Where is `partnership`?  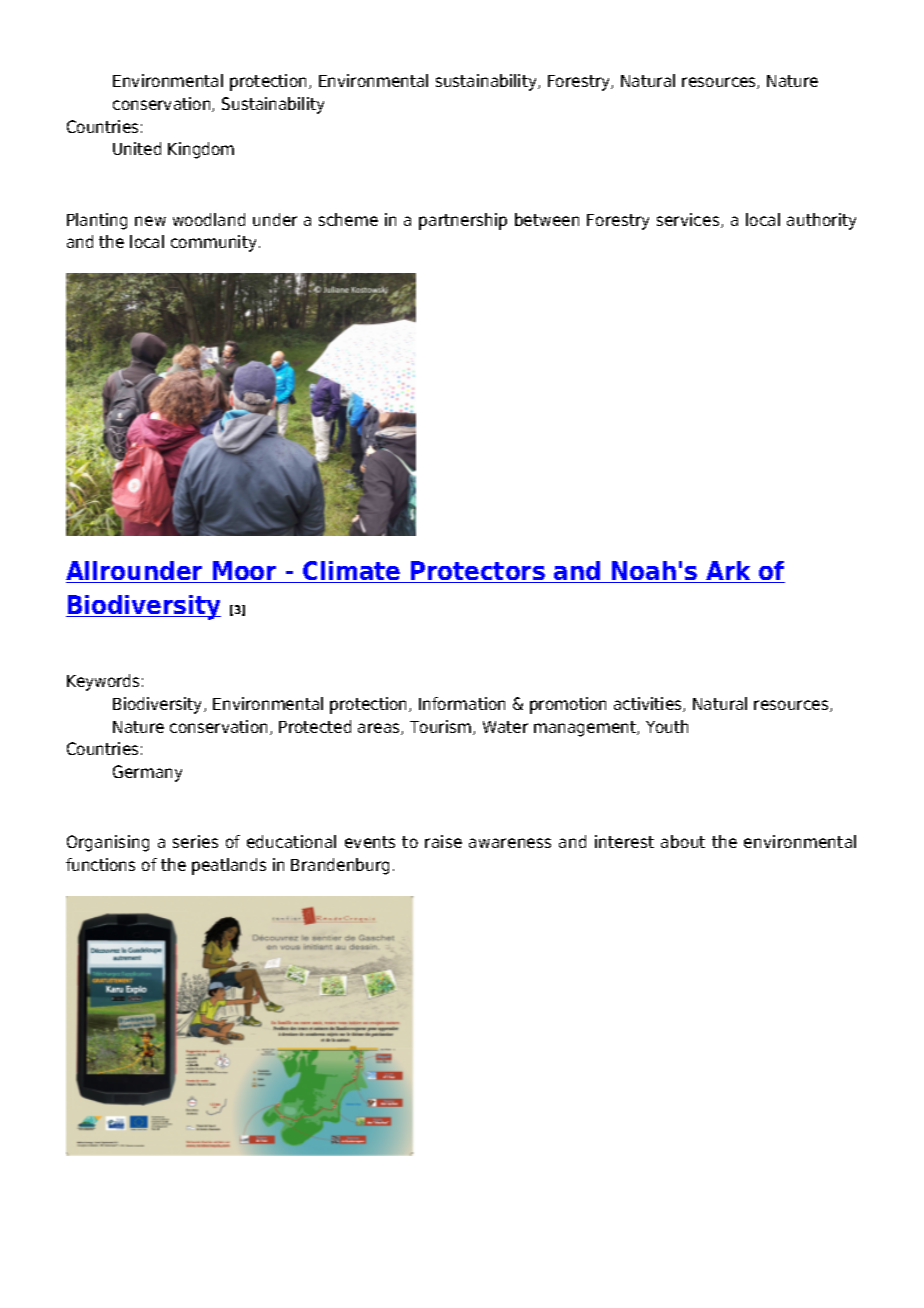 partnership is located at coordinates (463, 221).
